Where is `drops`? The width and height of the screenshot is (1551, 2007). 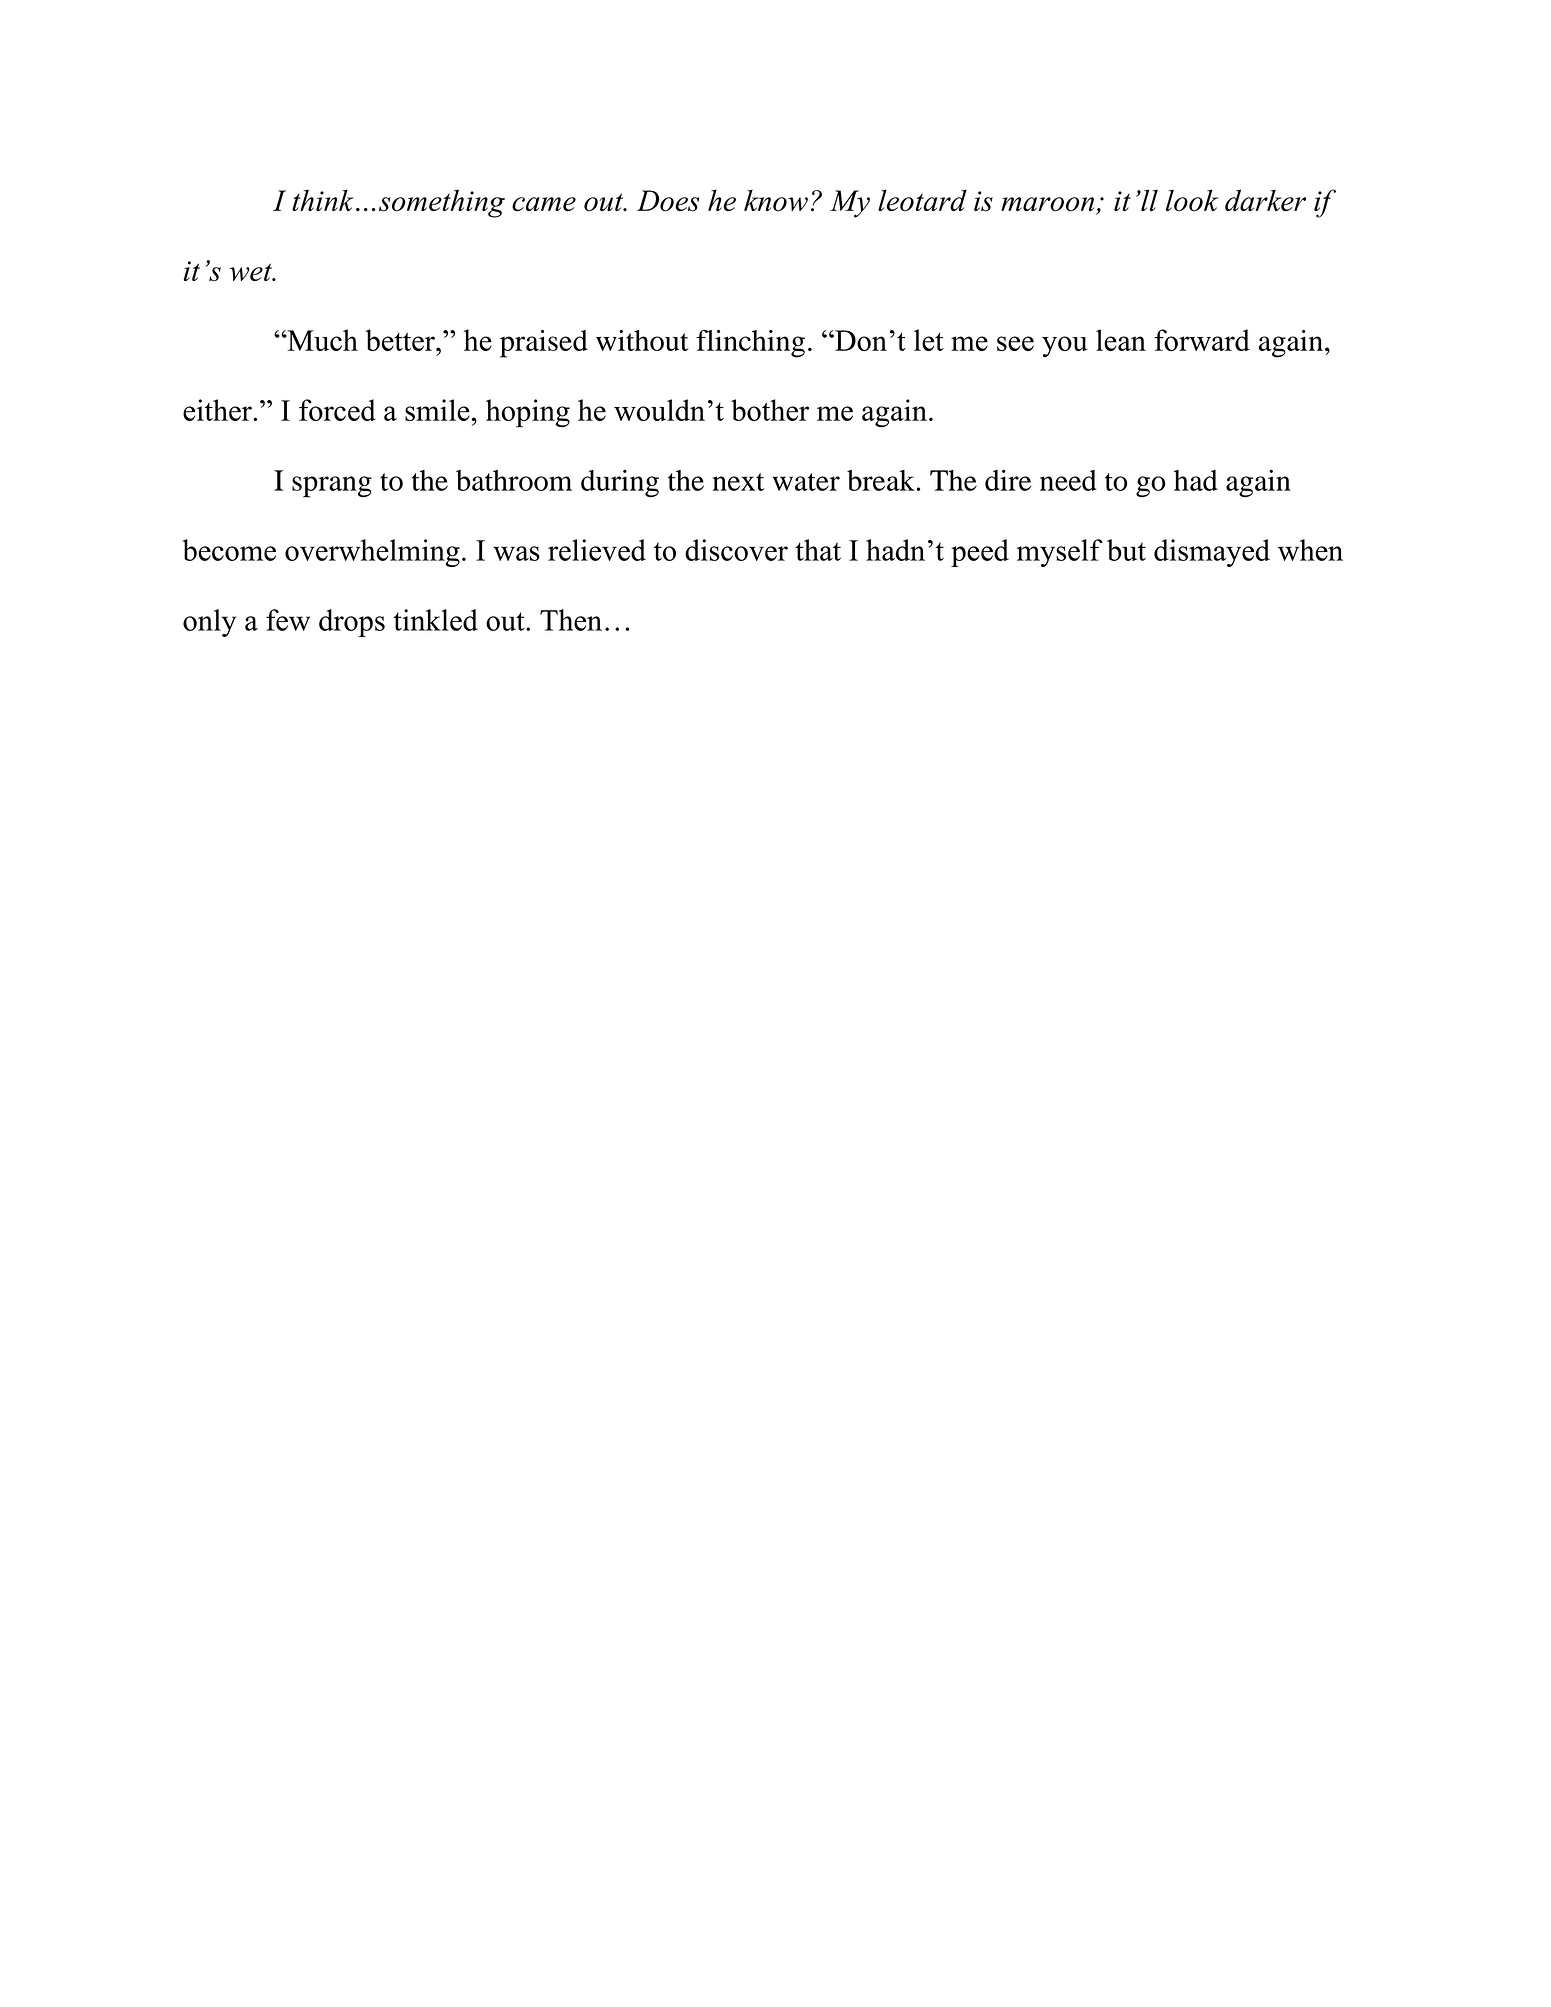
drops is located at coordinates (352, 623).
